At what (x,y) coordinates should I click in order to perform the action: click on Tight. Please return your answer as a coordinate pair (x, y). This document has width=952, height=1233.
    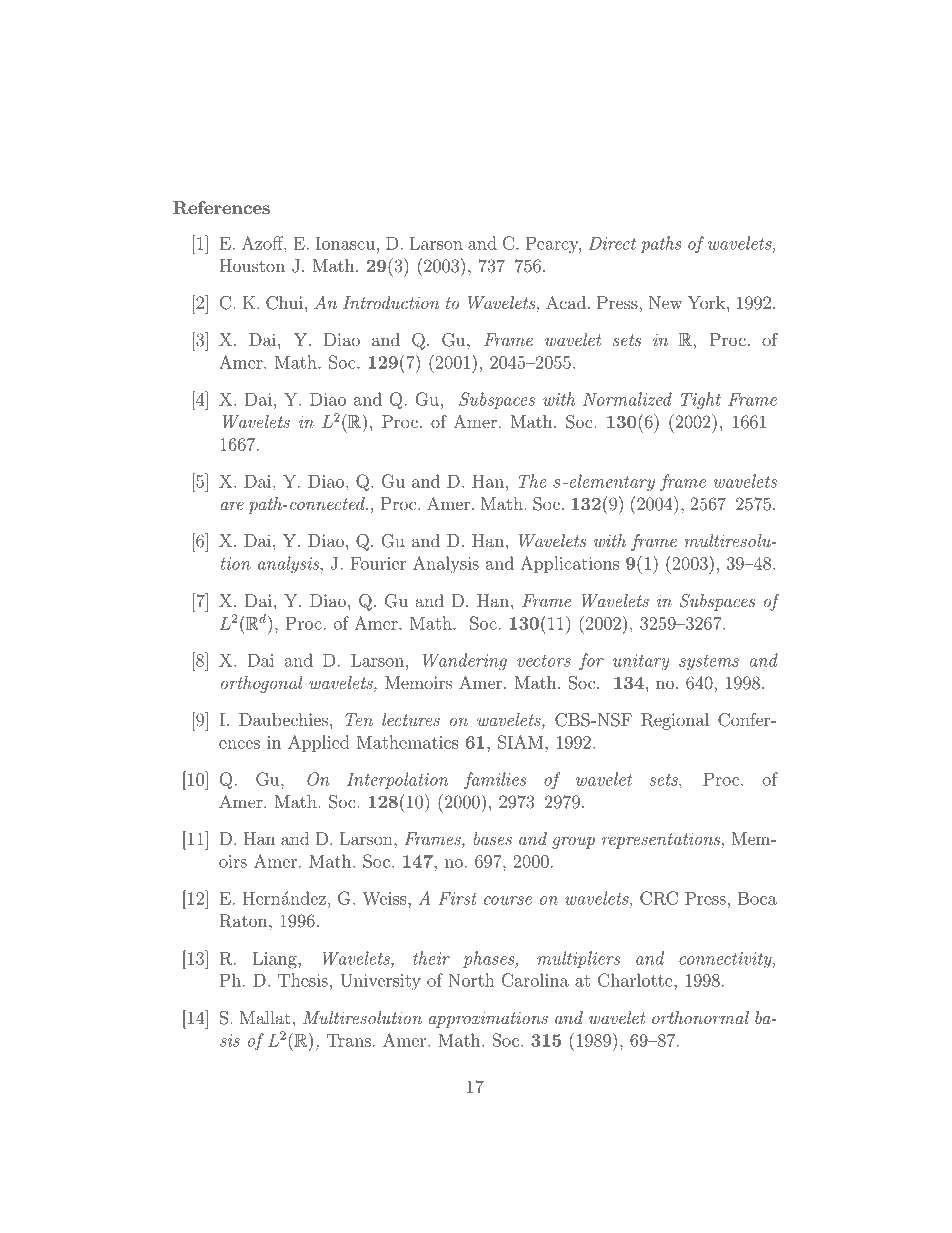
    Looking at the image, I should click on (701, 401).
